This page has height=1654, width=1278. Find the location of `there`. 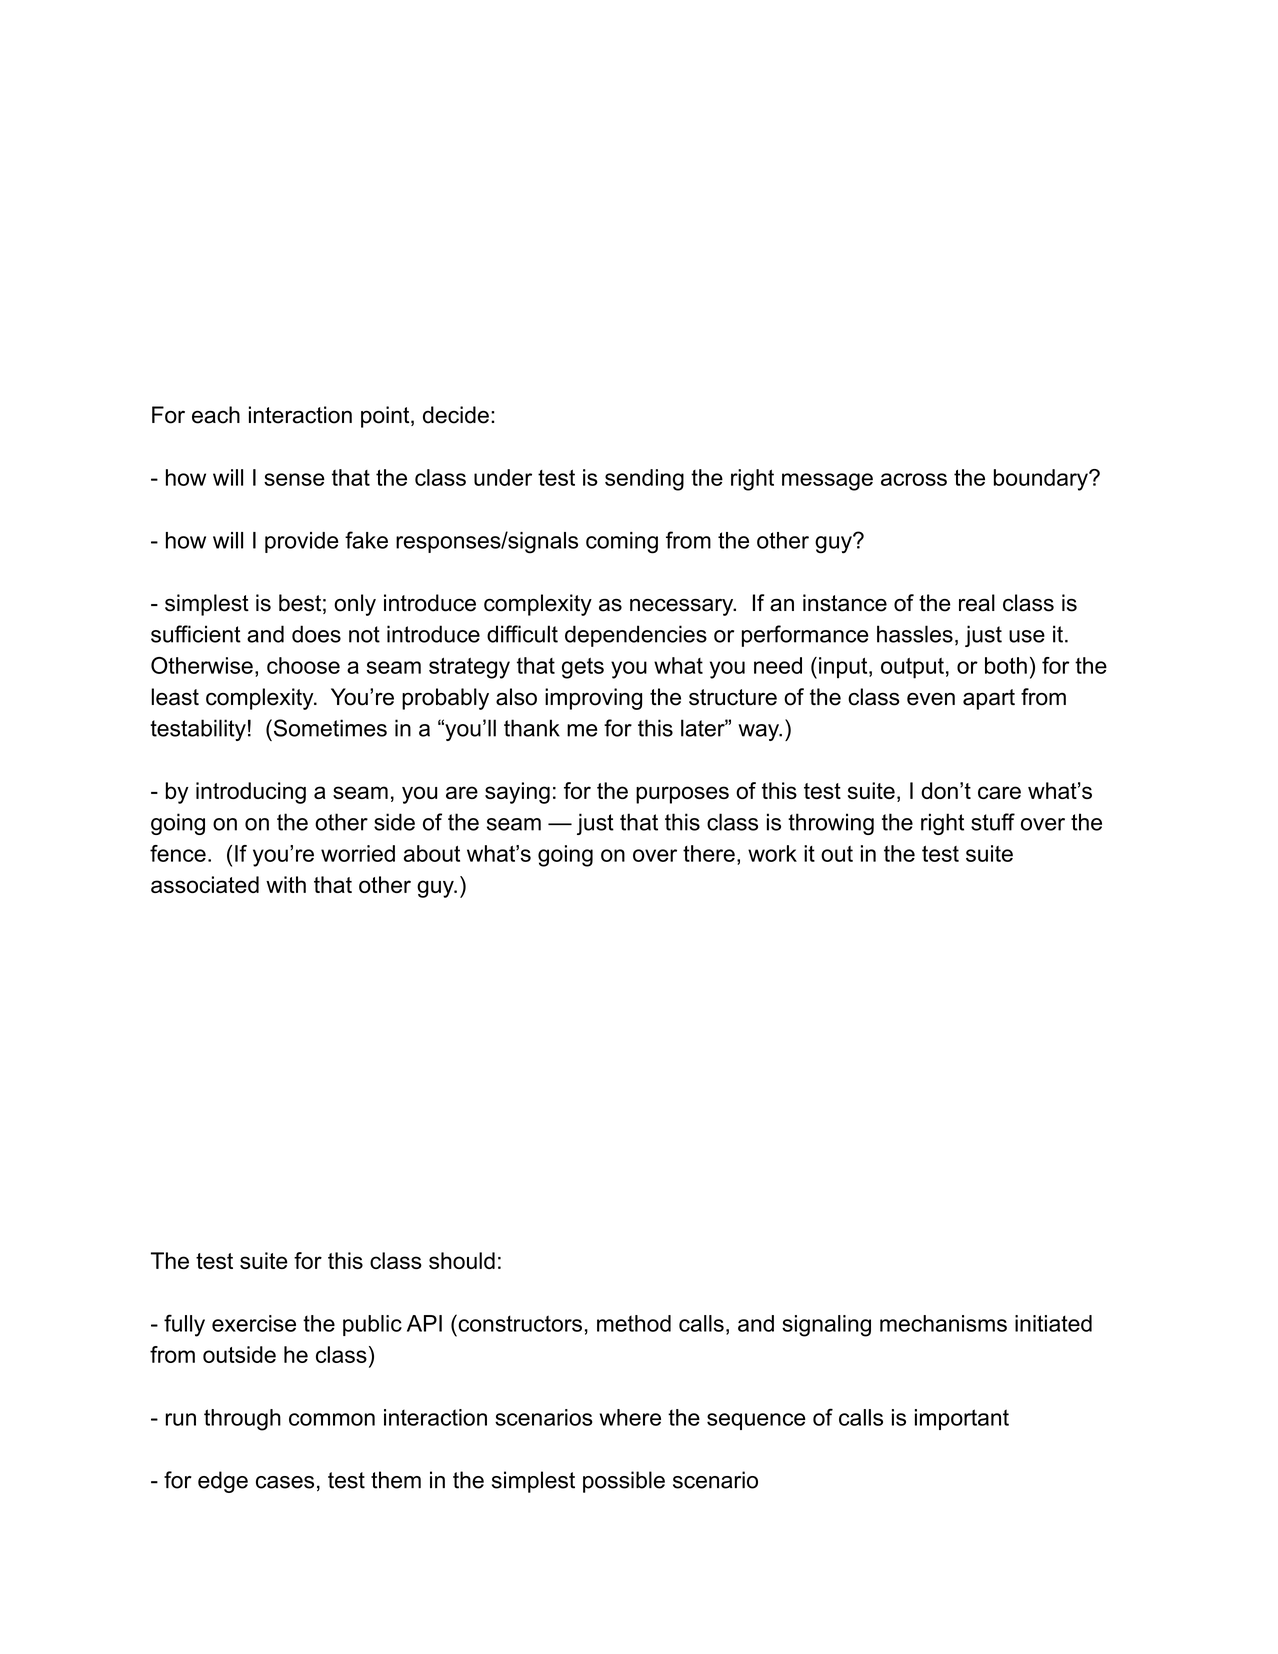

there is located at coordinates (709, 853).
